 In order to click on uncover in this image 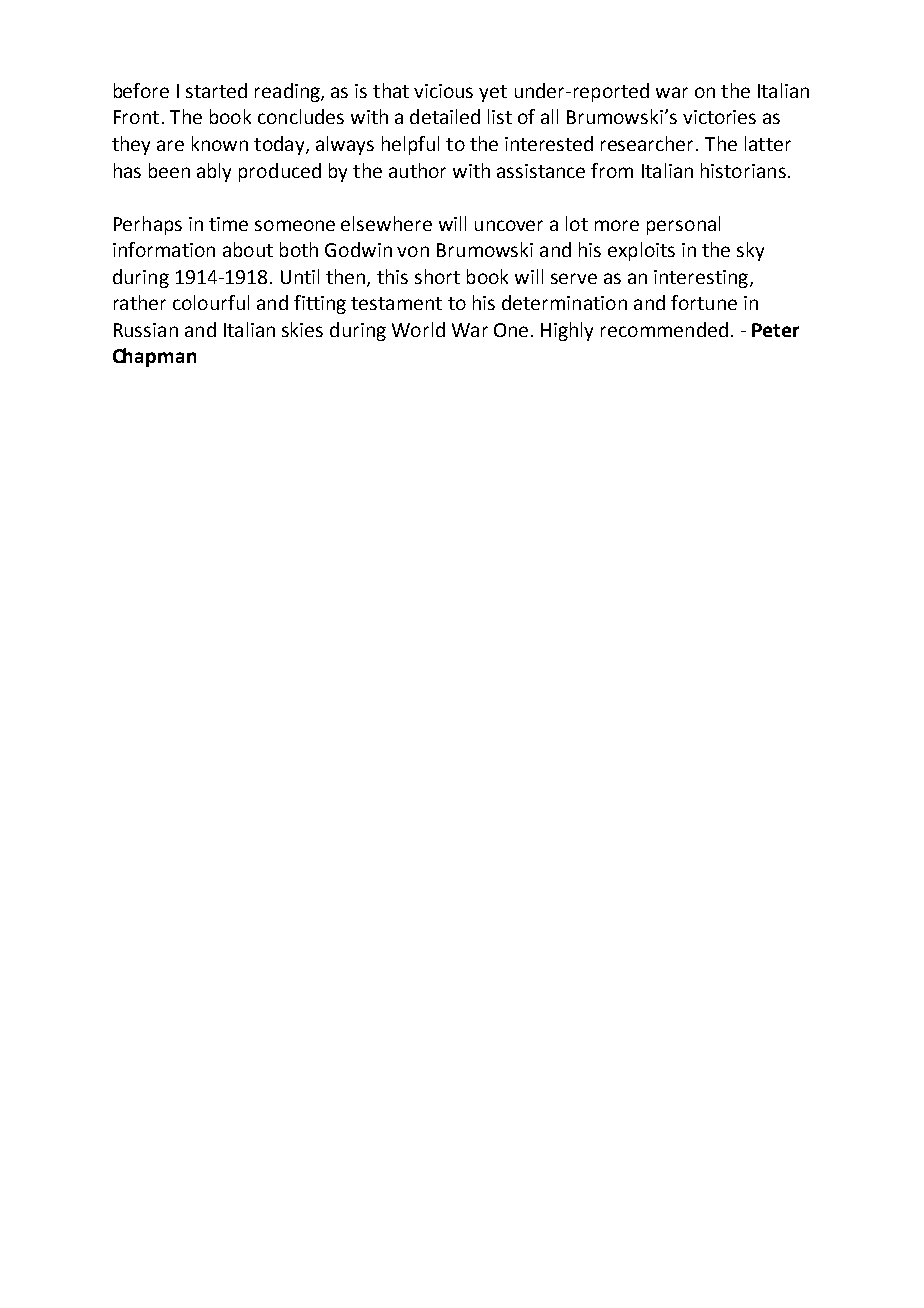, I will do `click(509, 225)`.
